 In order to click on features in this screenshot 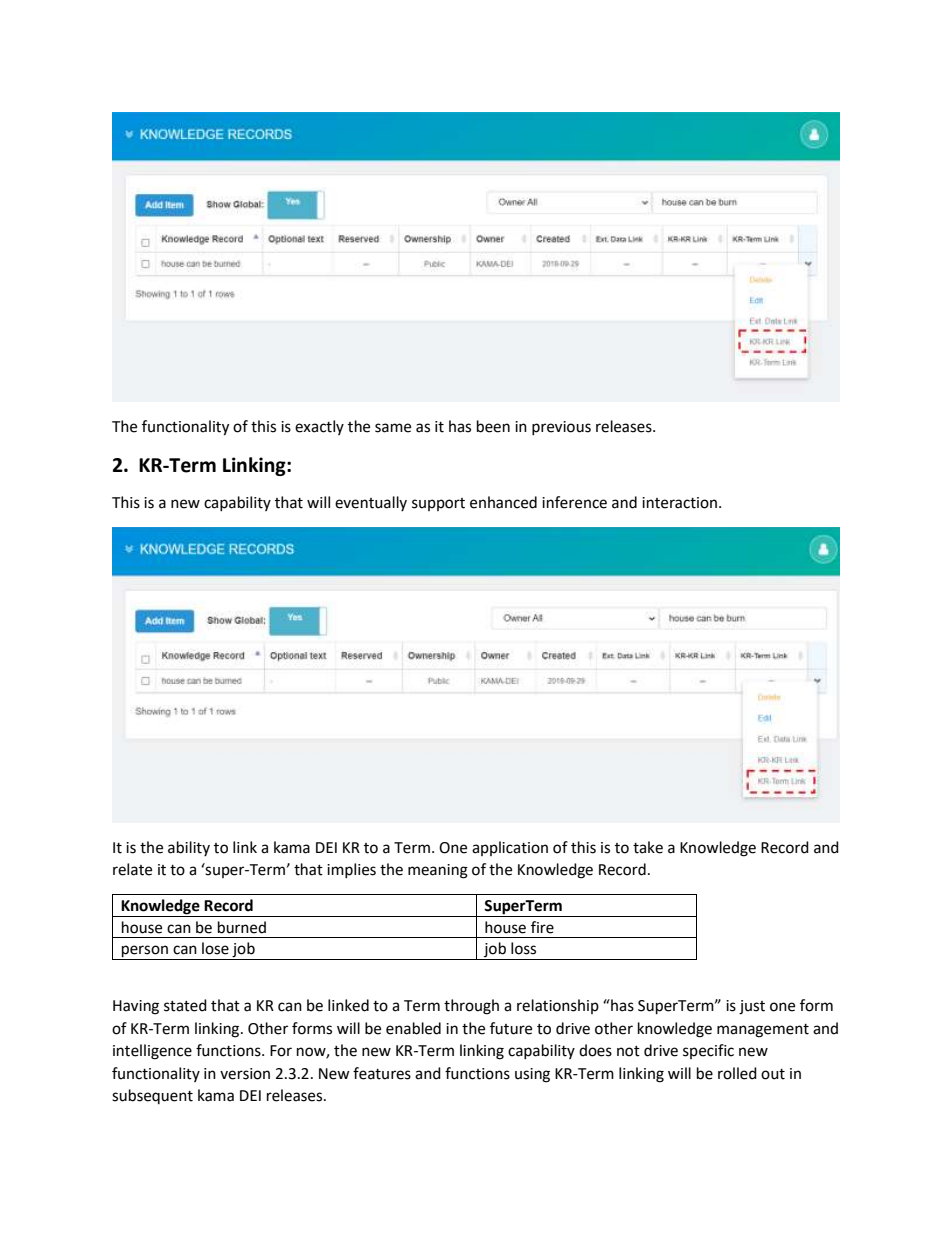, I will do `click(382, 1073)`.
